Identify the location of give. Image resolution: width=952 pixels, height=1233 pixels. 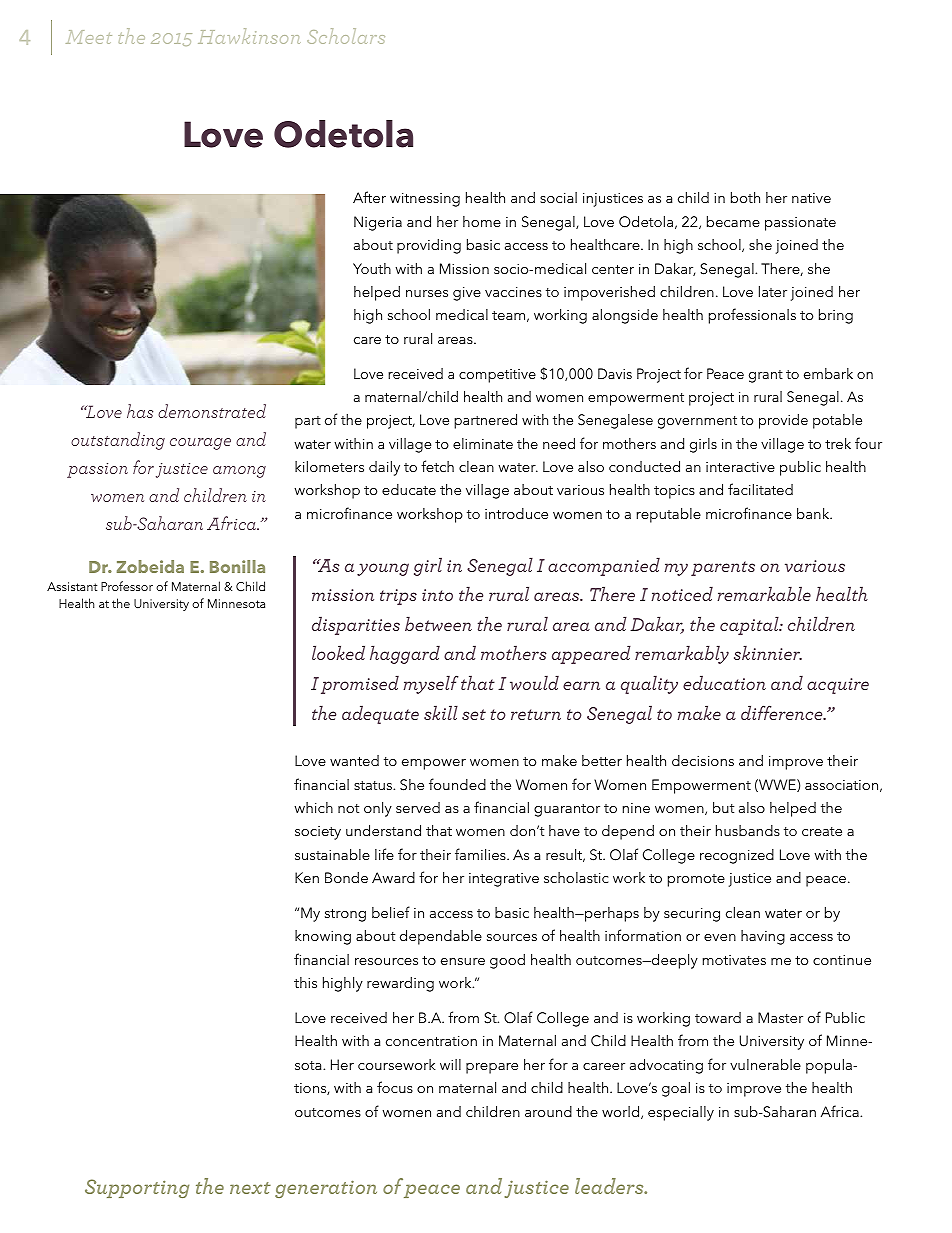
(467, 294).
